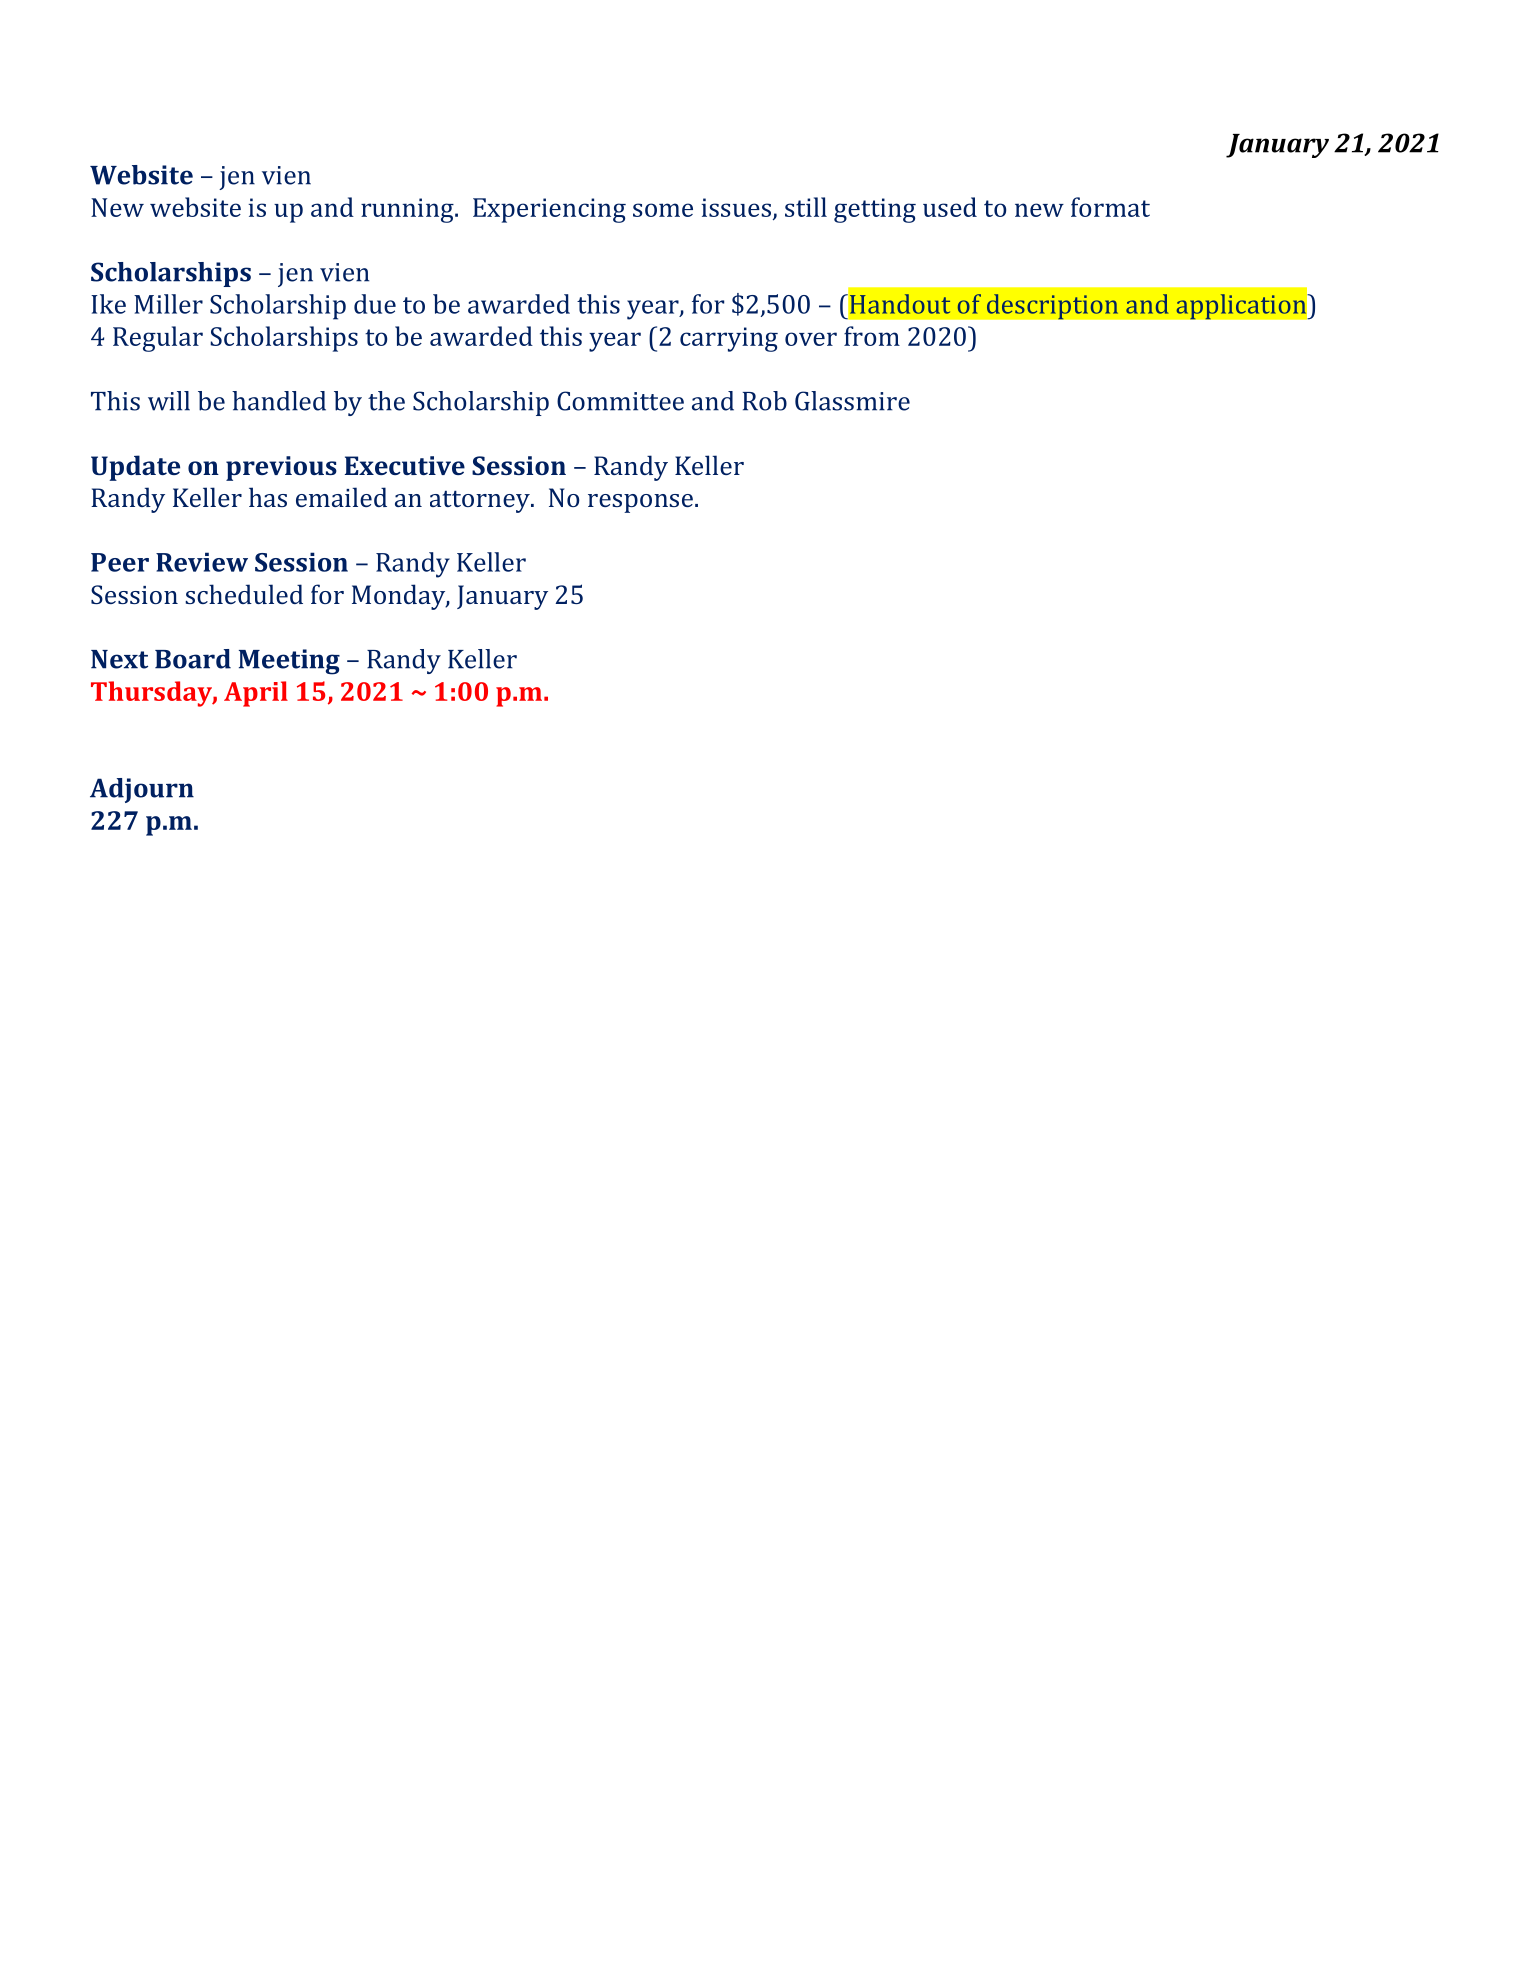 The height and width of the image is (1981, 1531). Describe the element at coordinates (193, 659) in the image. I see `Board` at that location.
